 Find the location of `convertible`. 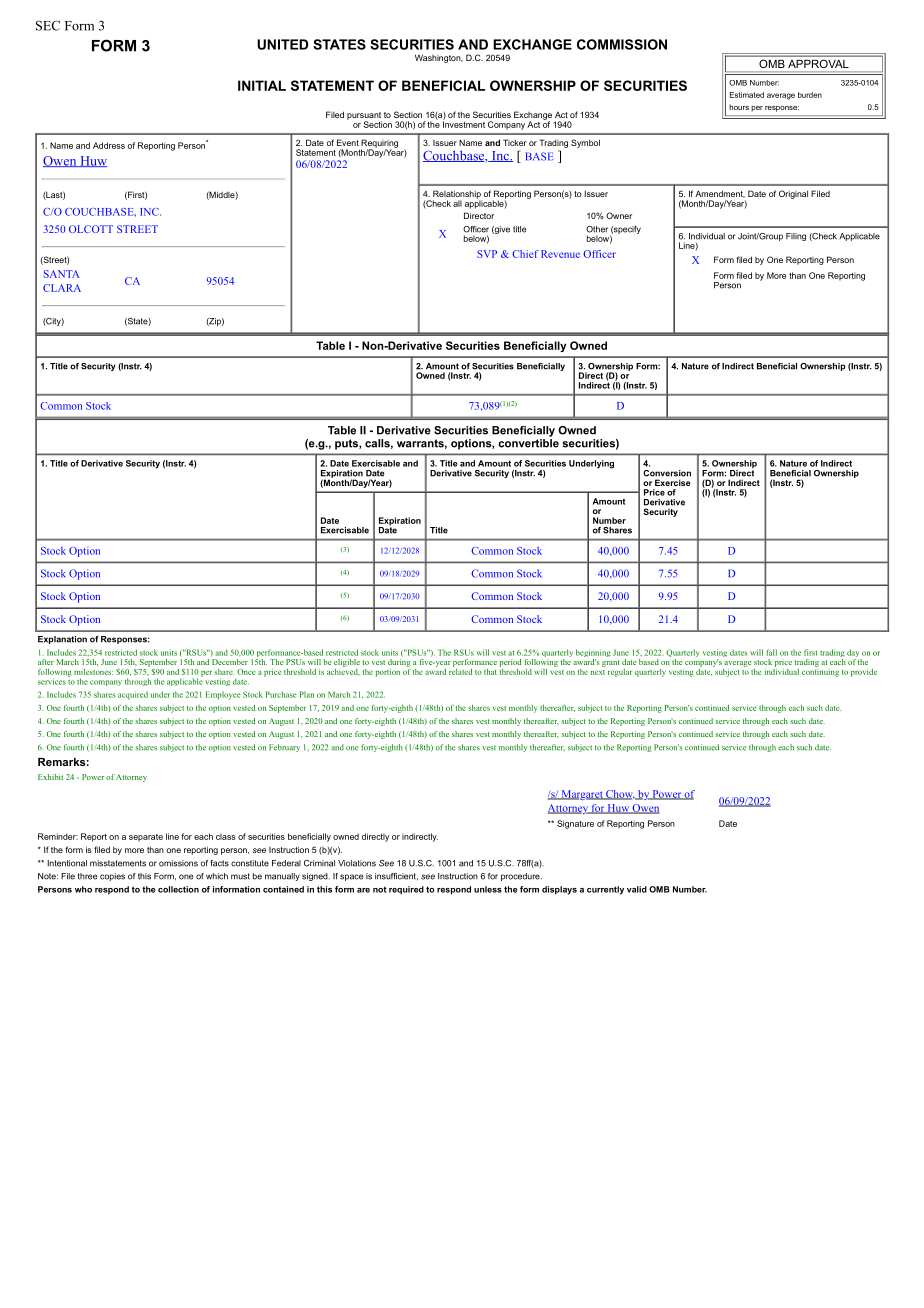

convertible is located at coordinates (528, 443).
